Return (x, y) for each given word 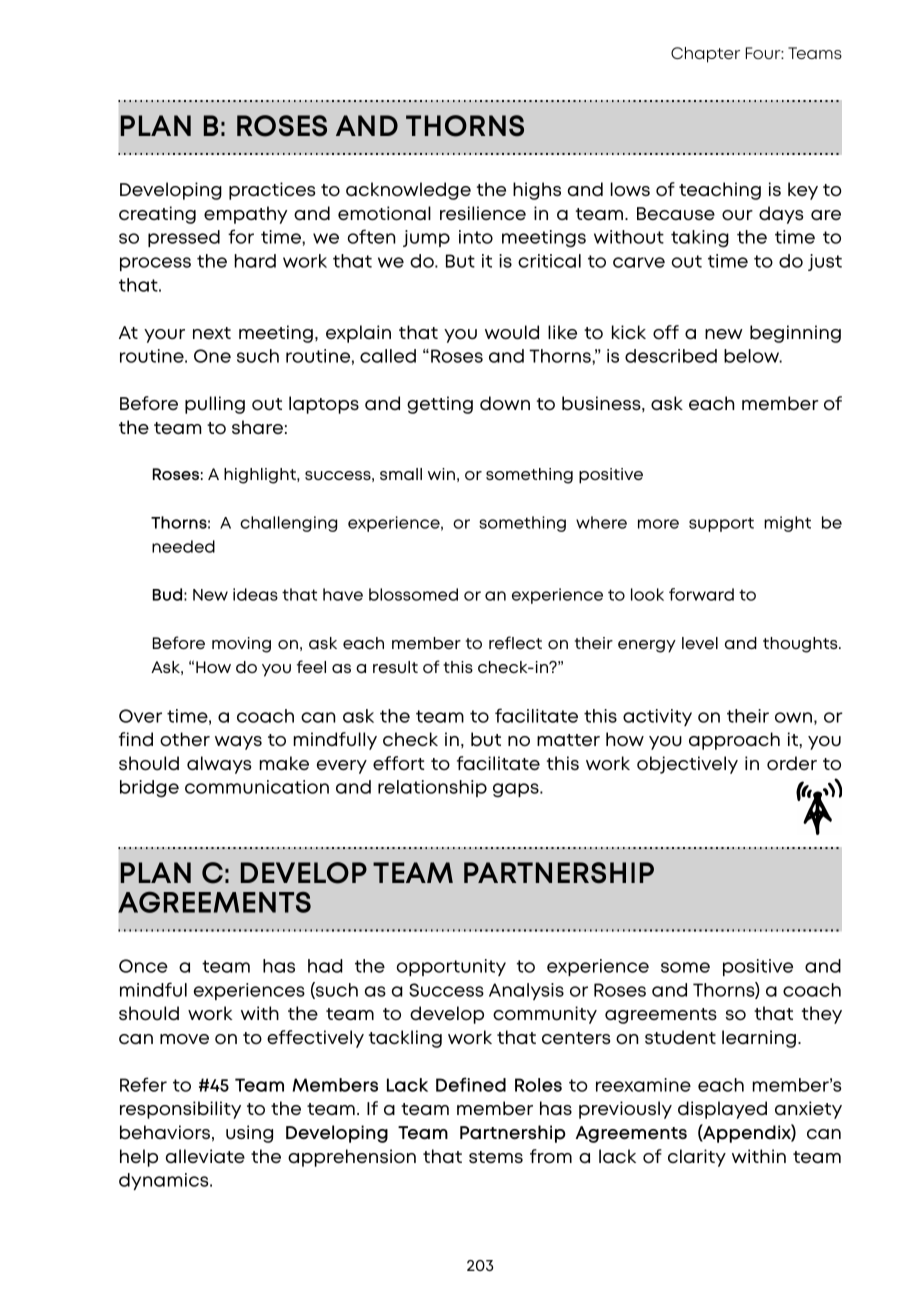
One (212, 356)
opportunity (451, 967)
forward (701, 594)
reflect (515, 642)
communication (257, 787)
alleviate (205, 1156)
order (792, 763)
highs (537, 191)
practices (272, 191)
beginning (795, 334)
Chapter (705, 55)
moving (241, 645)
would (512, 332)
